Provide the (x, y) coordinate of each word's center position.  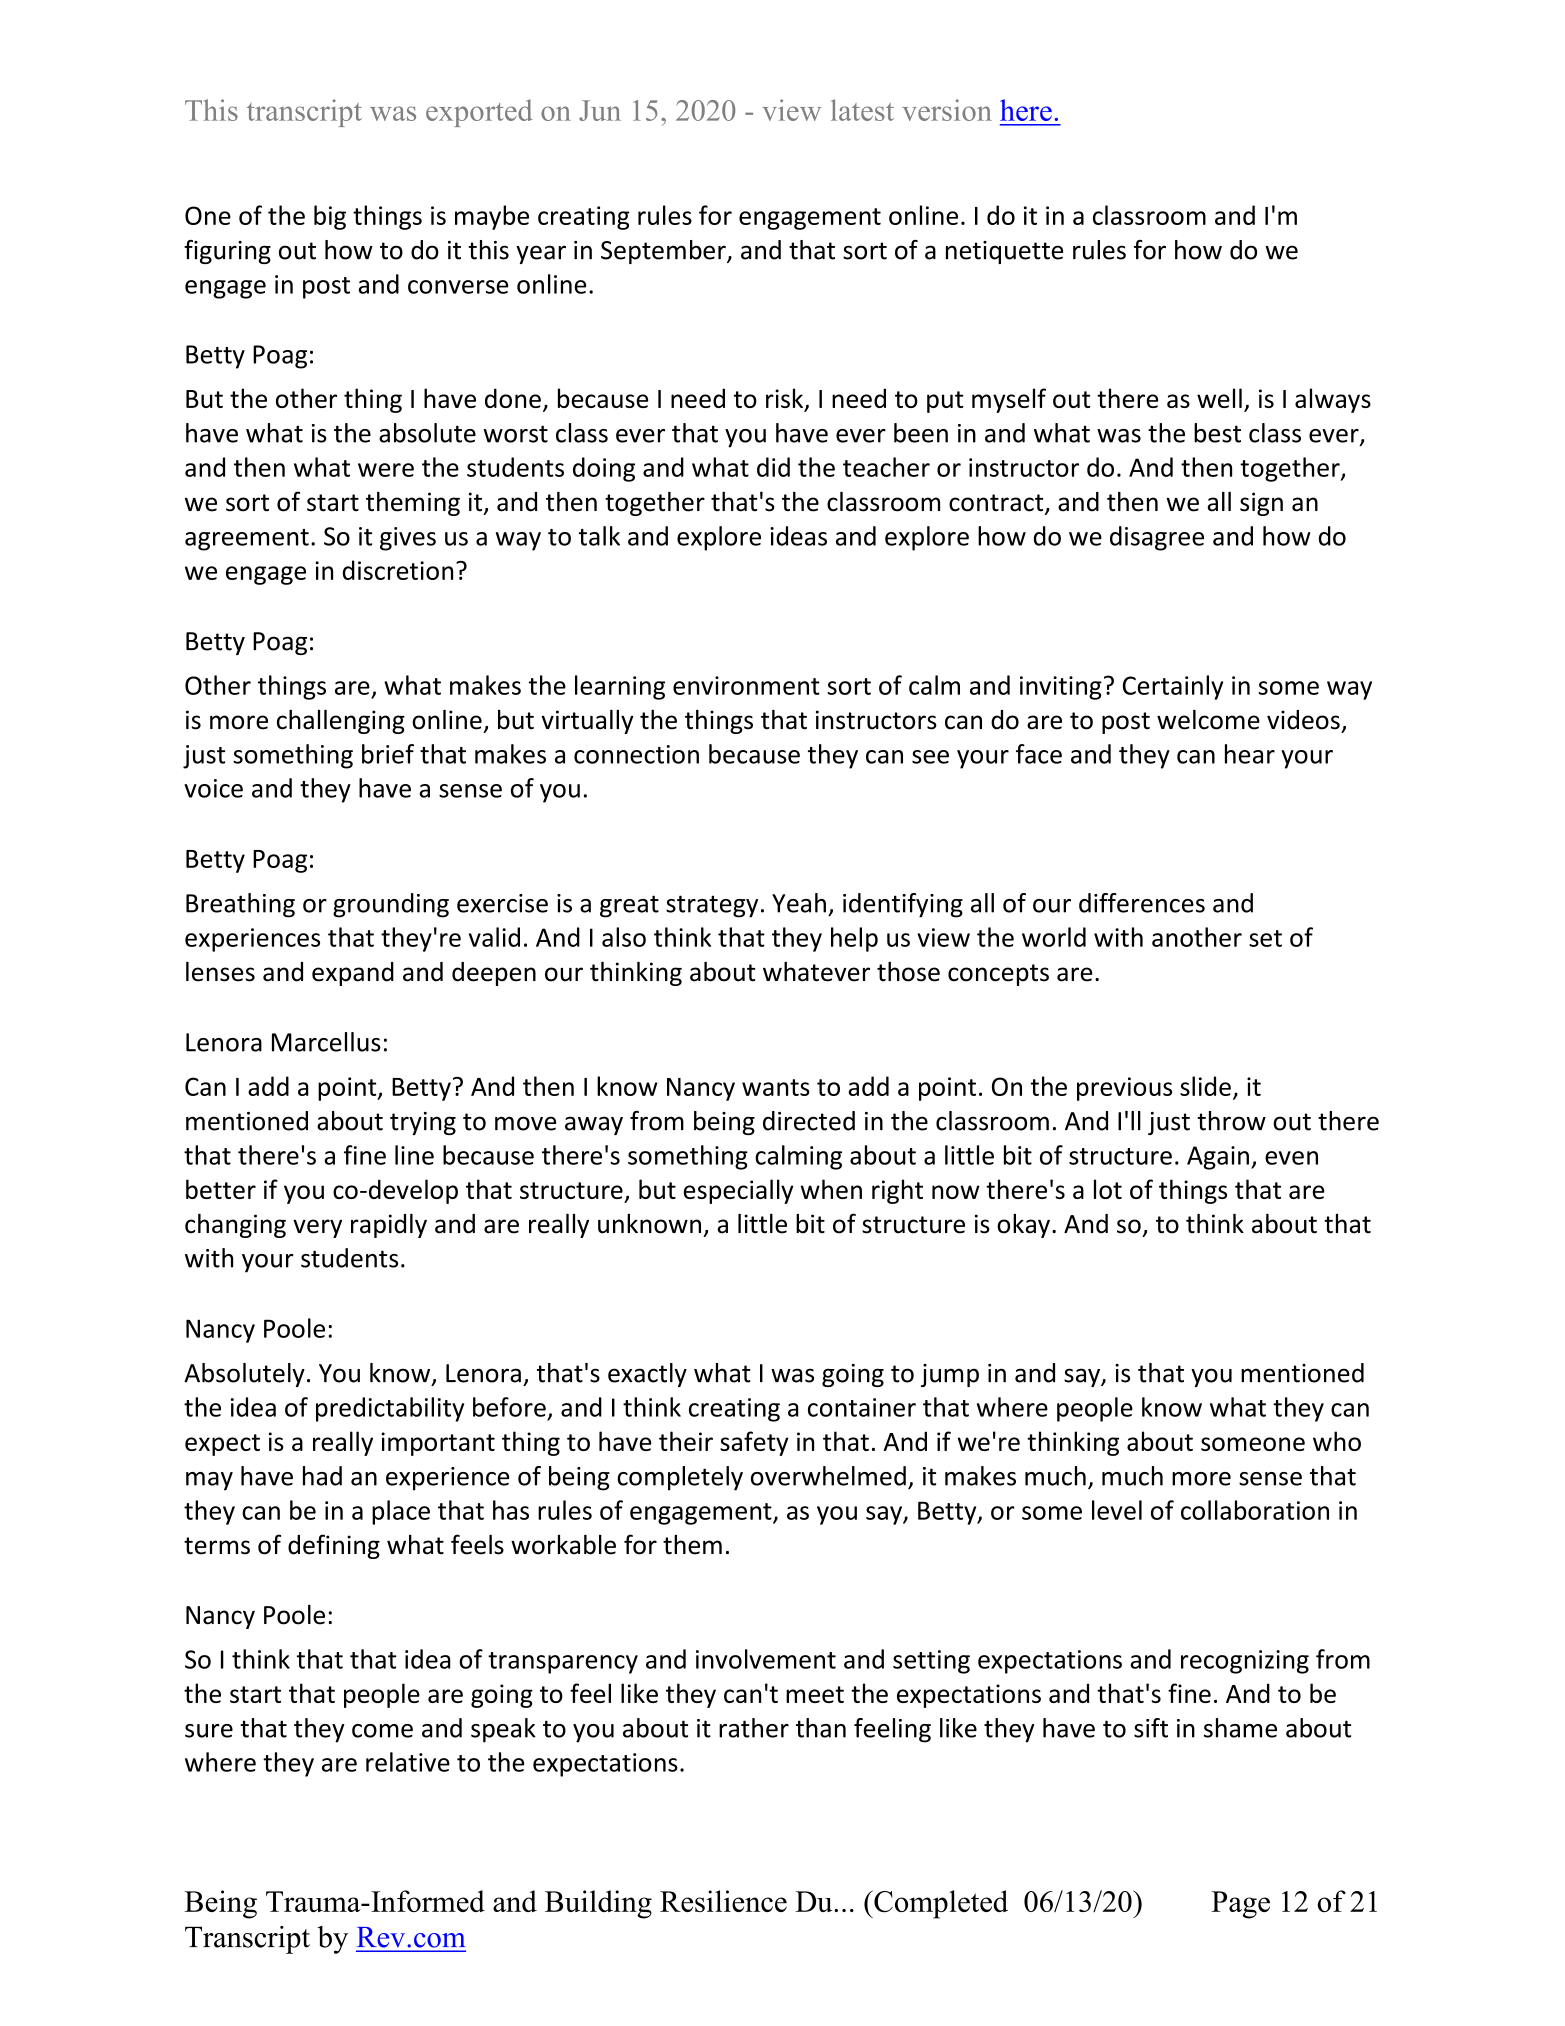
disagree (1157, 538)
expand (353, 974)
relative (408, 1762)
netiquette (1004, 252)
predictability (390, 1409)
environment (746, 685)
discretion (398, 570)
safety (754, 1443)
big (330, 217)
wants (776, 1087)
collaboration (1255, 1510)
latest (862, 110)
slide (1205, 1086)
